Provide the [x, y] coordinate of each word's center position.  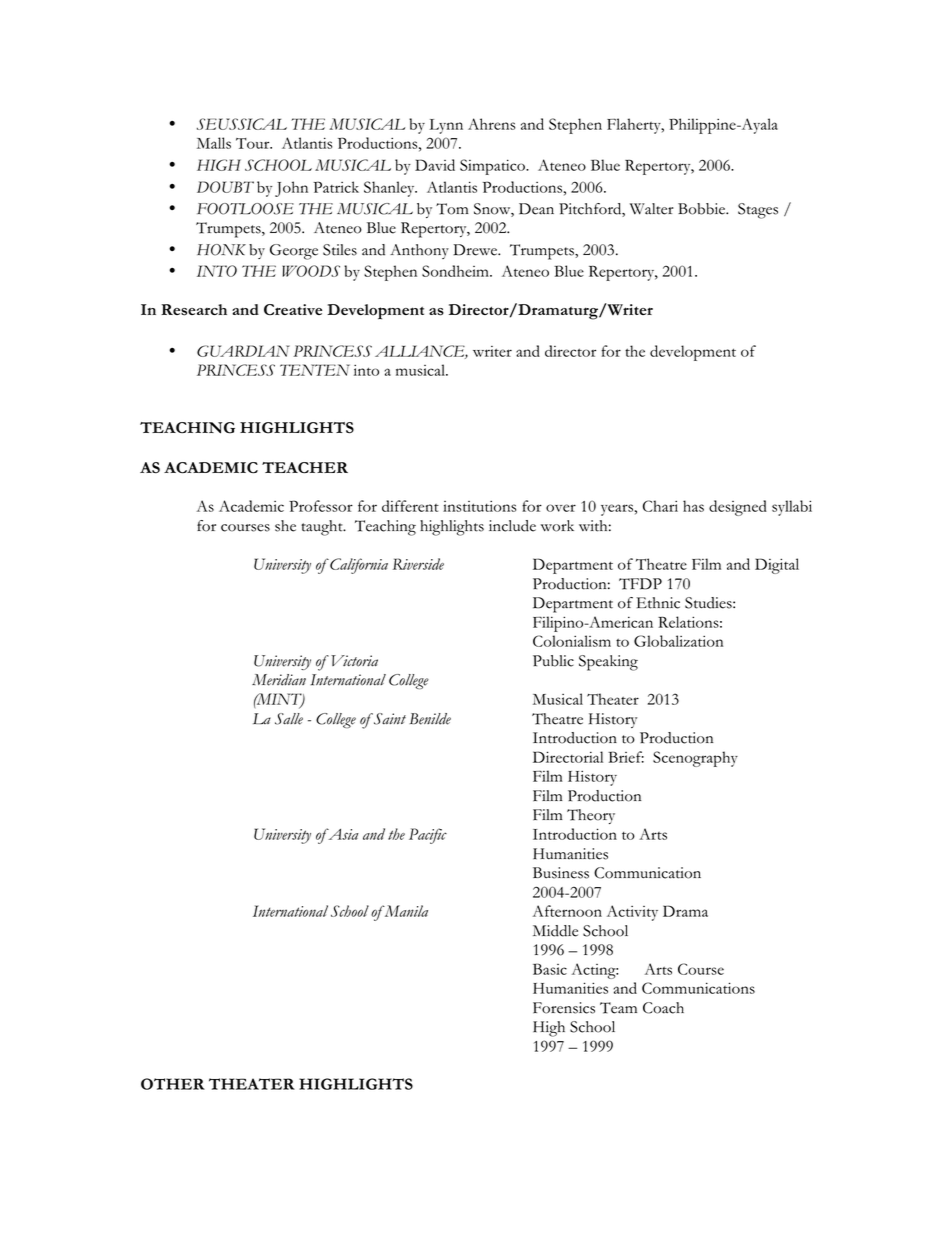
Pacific [428, 836]
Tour [254, 143]
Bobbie [702, 209]
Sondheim [456, 271]
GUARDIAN [243, 351]
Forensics [564, 1008]
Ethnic [658, 603]
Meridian [279, 680]
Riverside [418, 564]
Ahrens [491, 124]
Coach [663, 1008]
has [693, 506]
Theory [591, 816]
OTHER [173, 1084]
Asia [342, 834]
